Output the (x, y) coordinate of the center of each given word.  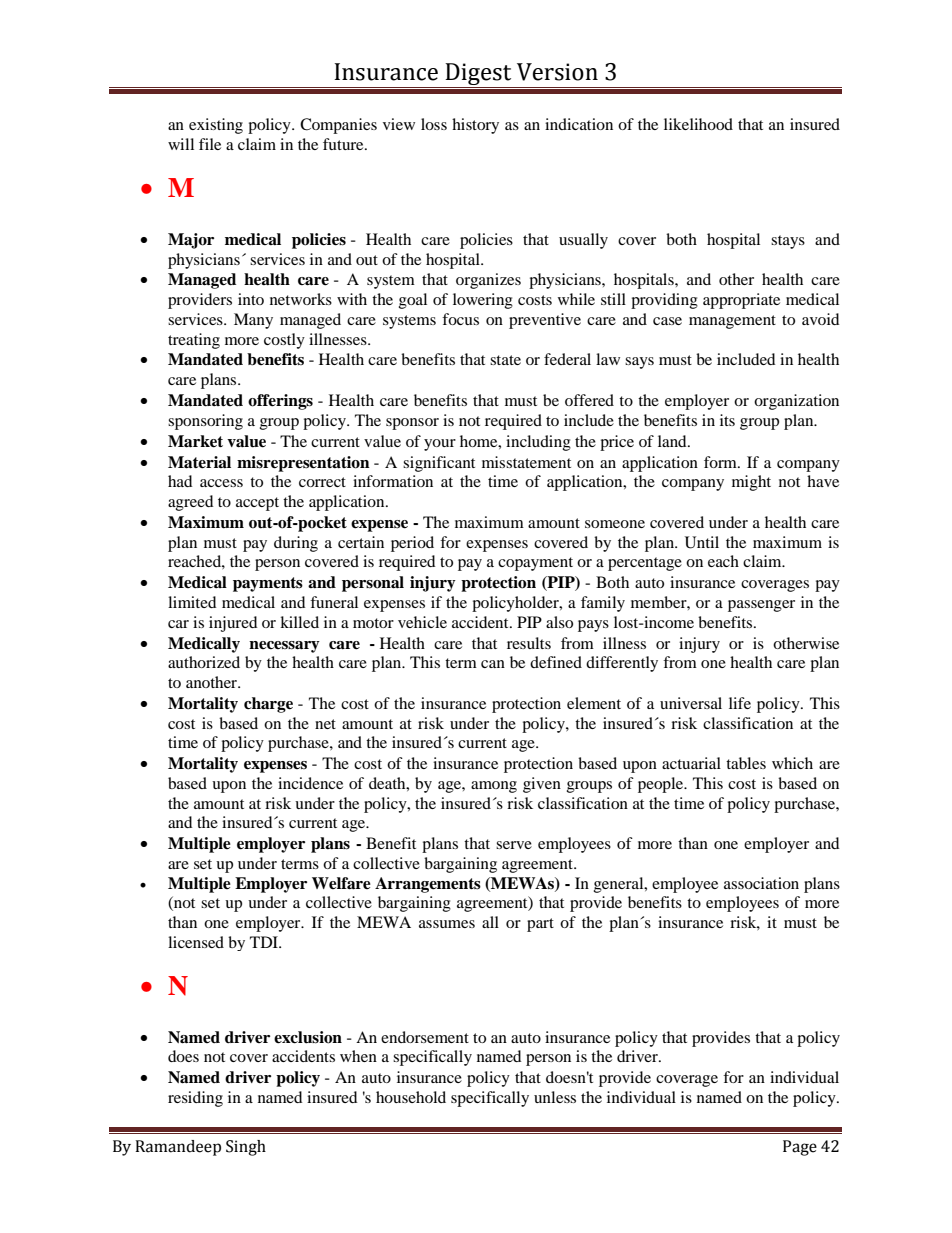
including (538, 443)
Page (800, 1148)
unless (555, 1097)
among (494, 787)
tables (746, 763)
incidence (310, 783)
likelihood (698, 124)
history (475, 126)
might (751, 483)
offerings (280, 402)
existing (216, 126)
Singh (246, 1148)
